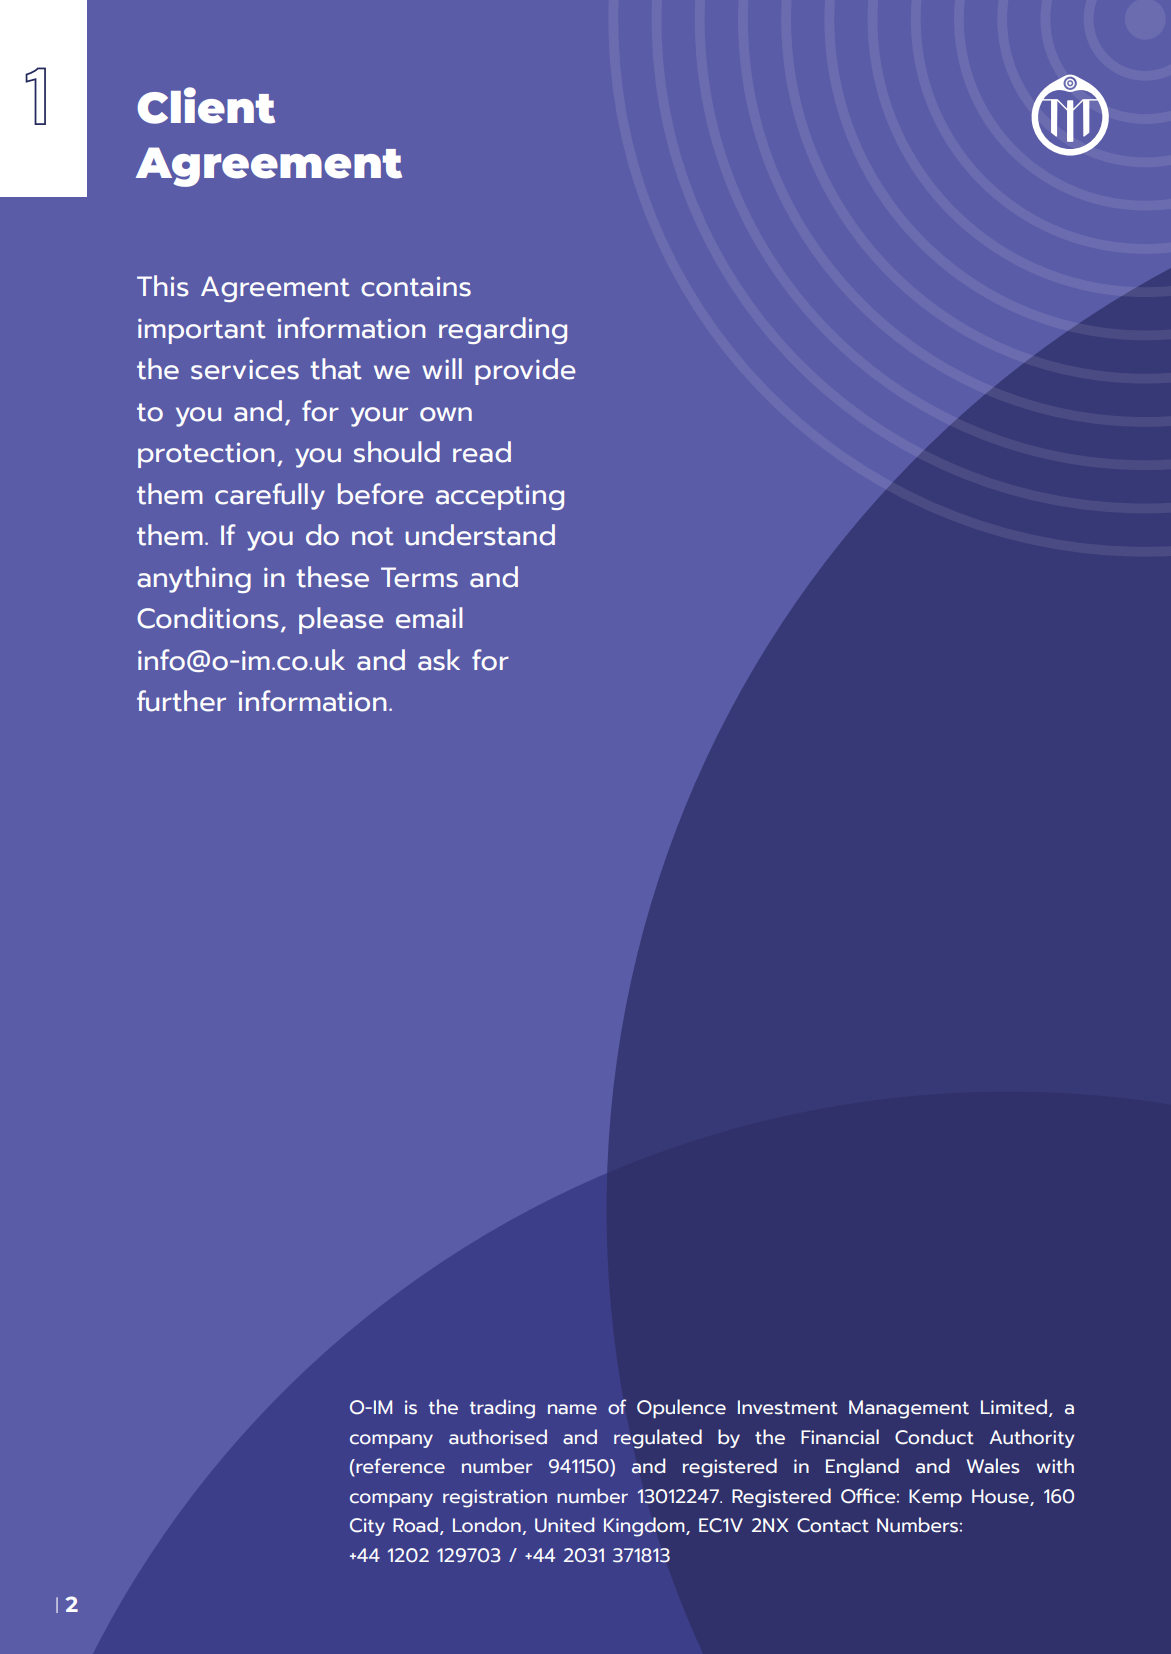 This screenshot has width=1171, height=1654. What do you see at coordinates (206, 105) in the screenshot?
I see `Client` at bounding box center [206, 105].
